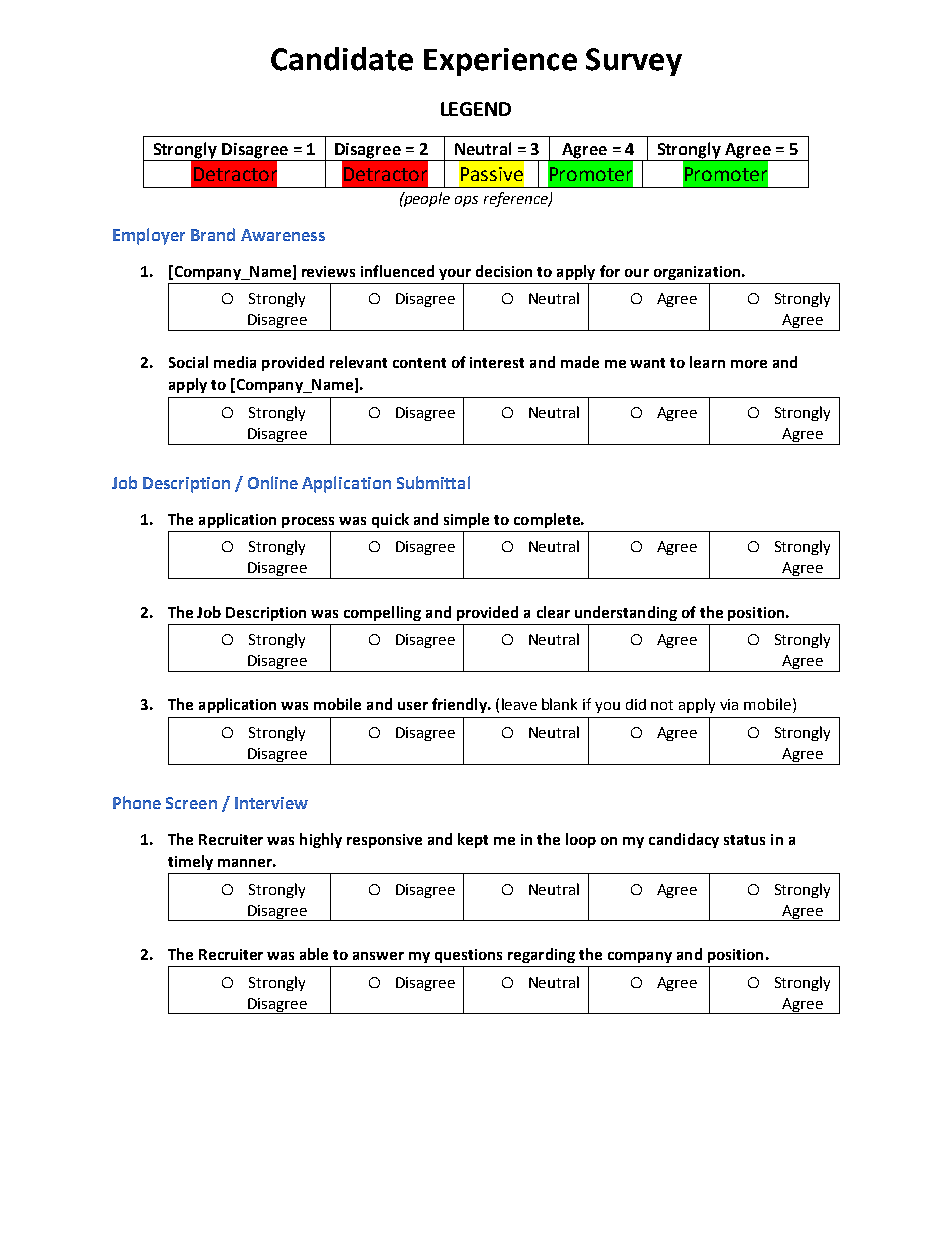 The image size is (952, 1233). What do you see at coordinates (419, 363) in the image?
I see `content` at bounding box center [419, 363].
